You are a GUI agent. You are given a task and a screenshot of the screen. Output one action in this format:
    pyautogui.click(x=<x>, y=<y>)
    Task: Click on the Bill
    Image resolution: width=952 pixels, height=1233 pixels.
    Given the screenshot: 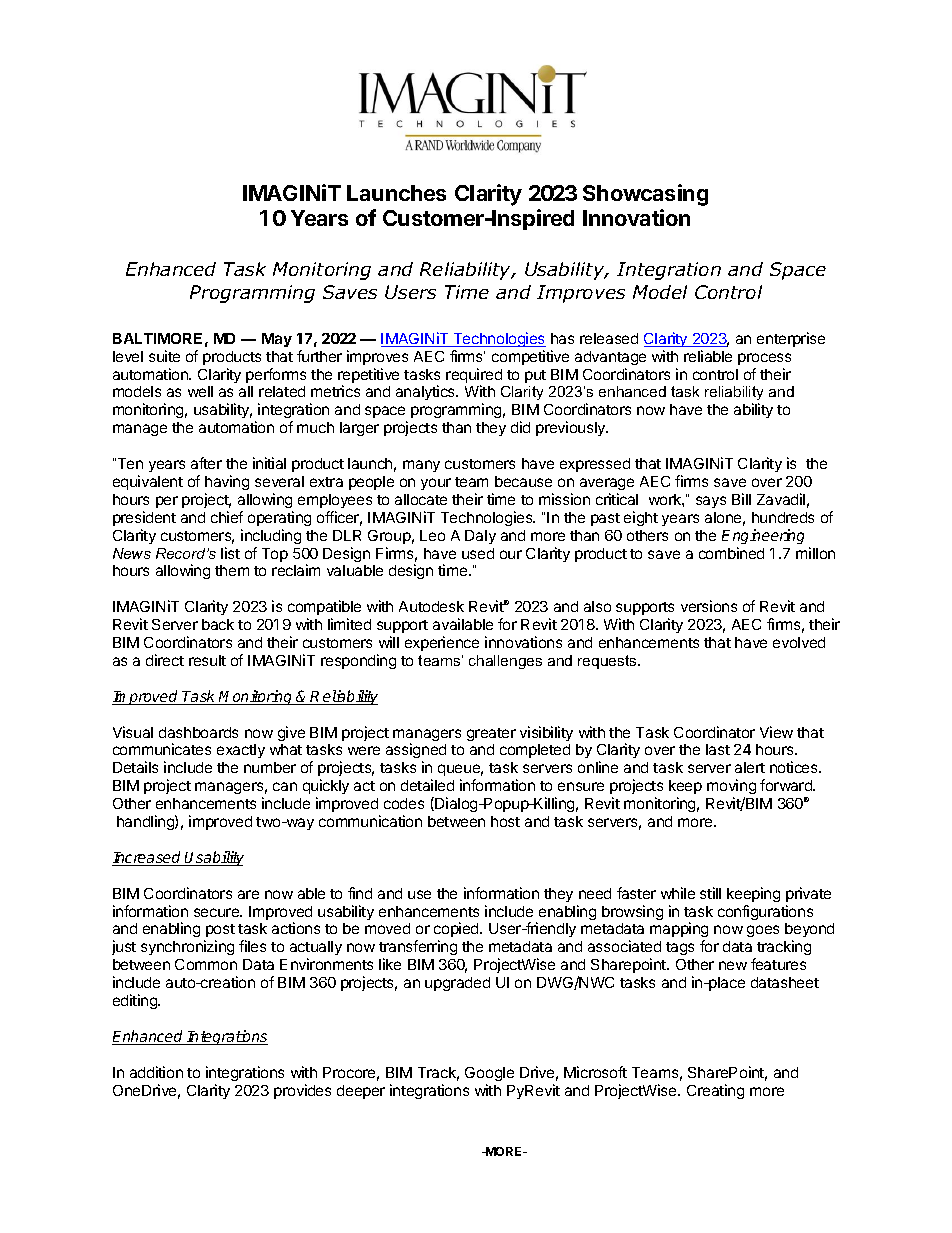 What is the action you would take?
    pyautogui.click(x=741, y=499)
